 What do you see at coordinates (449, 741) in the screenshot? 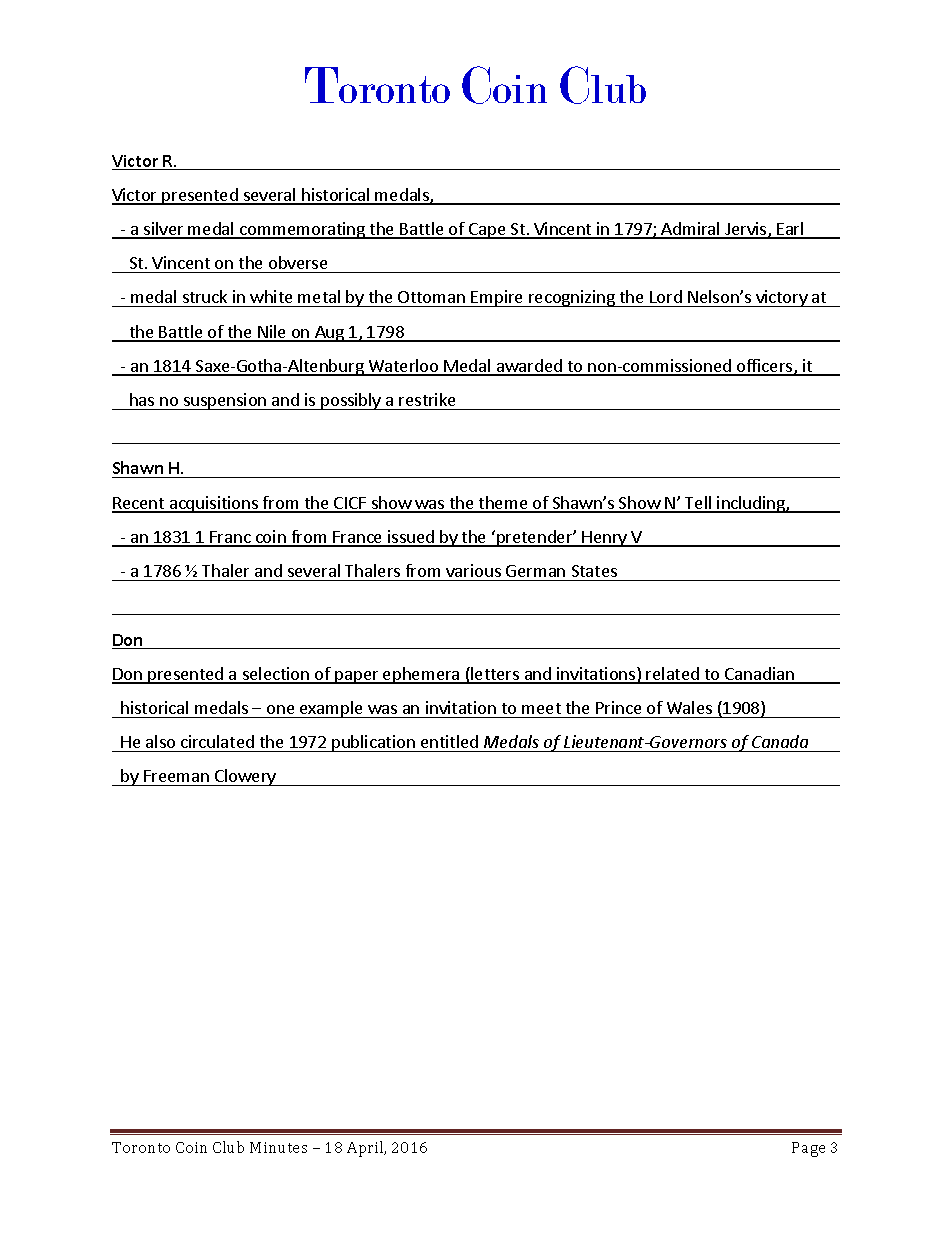
I see `entitled` at bounding box center [449, 741].
